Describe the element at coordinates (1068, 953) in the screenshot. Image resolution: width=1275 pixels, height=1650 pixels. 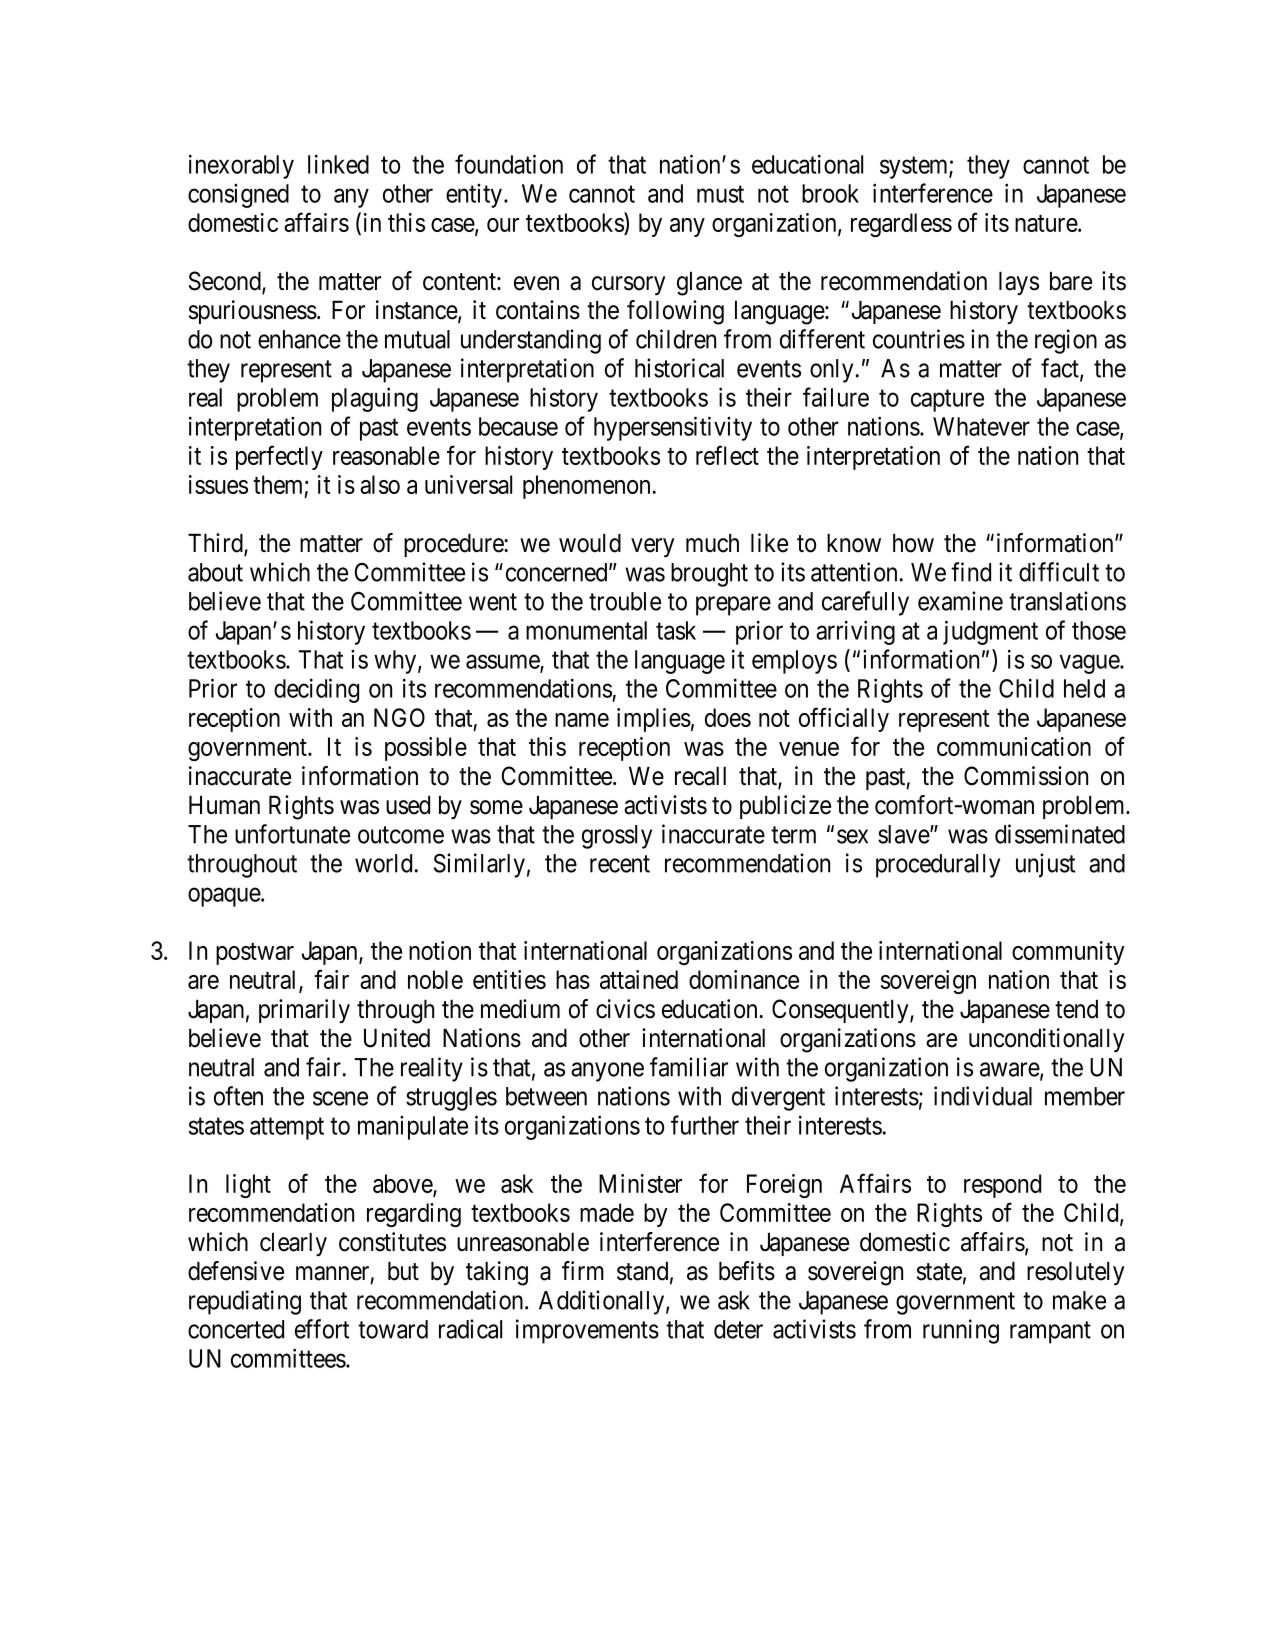
I see `community` at that location.
